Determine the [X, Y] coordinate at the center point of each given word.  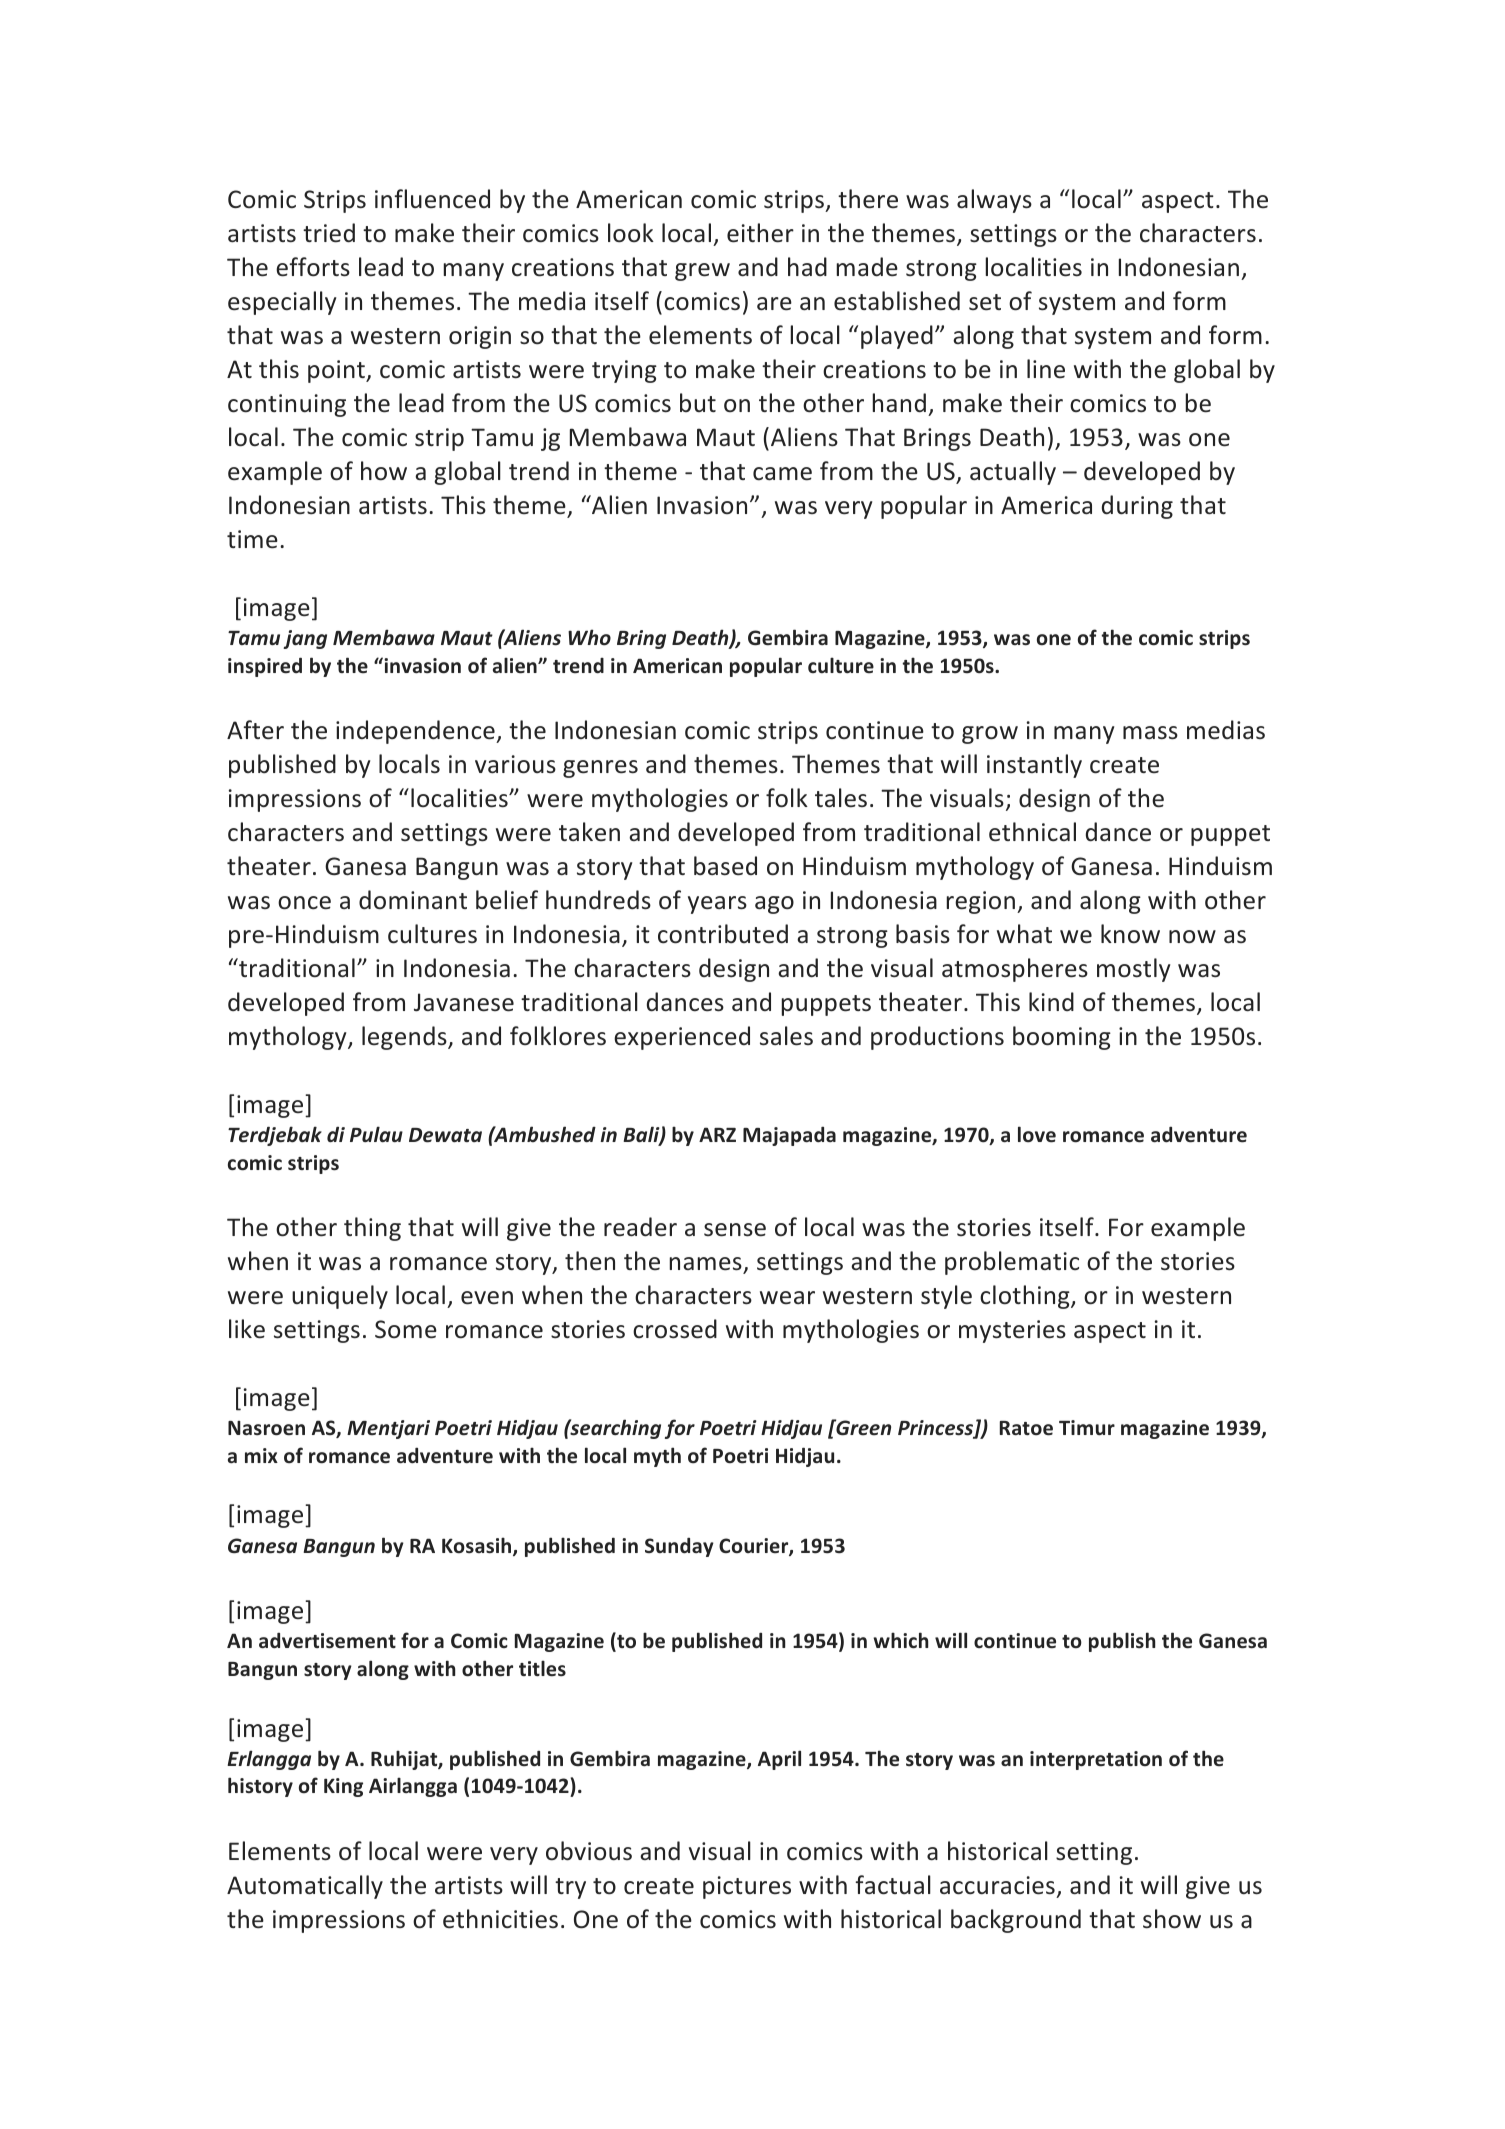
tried [329, 233]
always [994, 201]
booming [1062, 1038]
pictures [747, 1887]
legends [405, 1038]
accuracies [997, 1885]
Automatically [305, 1887]
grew [702, 272]
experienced [682, 1038]
